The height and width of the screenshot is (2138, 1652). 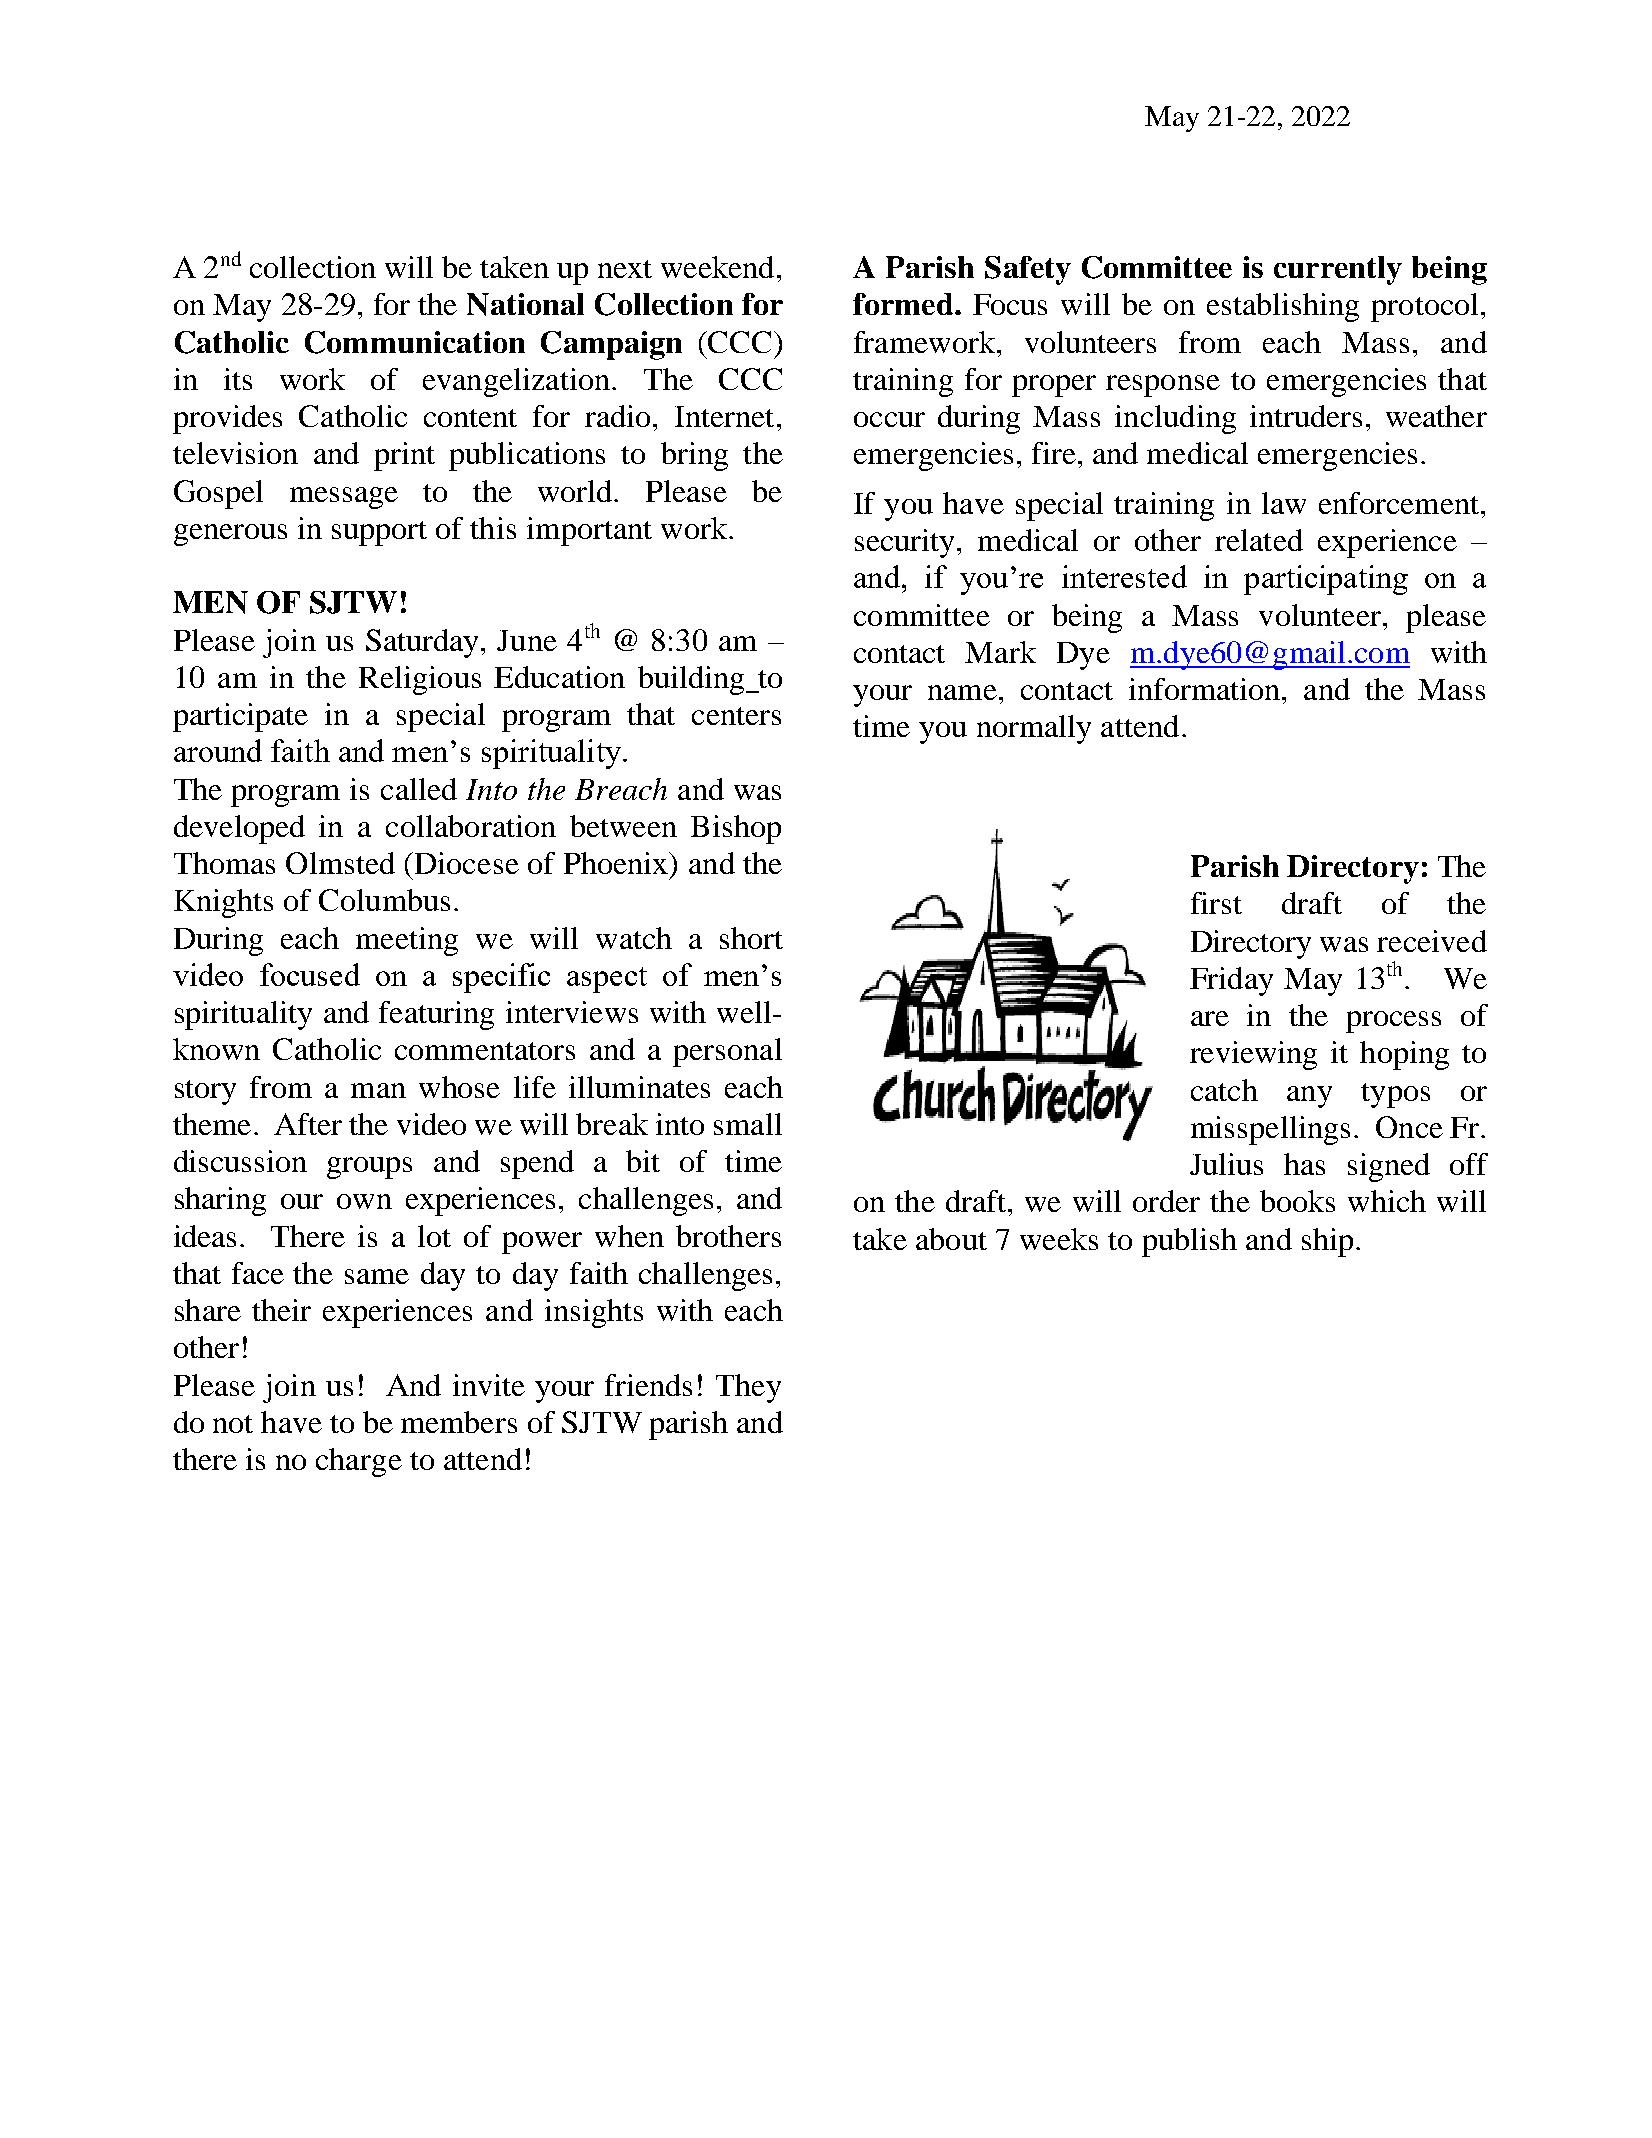 What do you see at coordinates (1216, 903) in the screenshot?
I see `first` at bounding box center [1216, 903].
